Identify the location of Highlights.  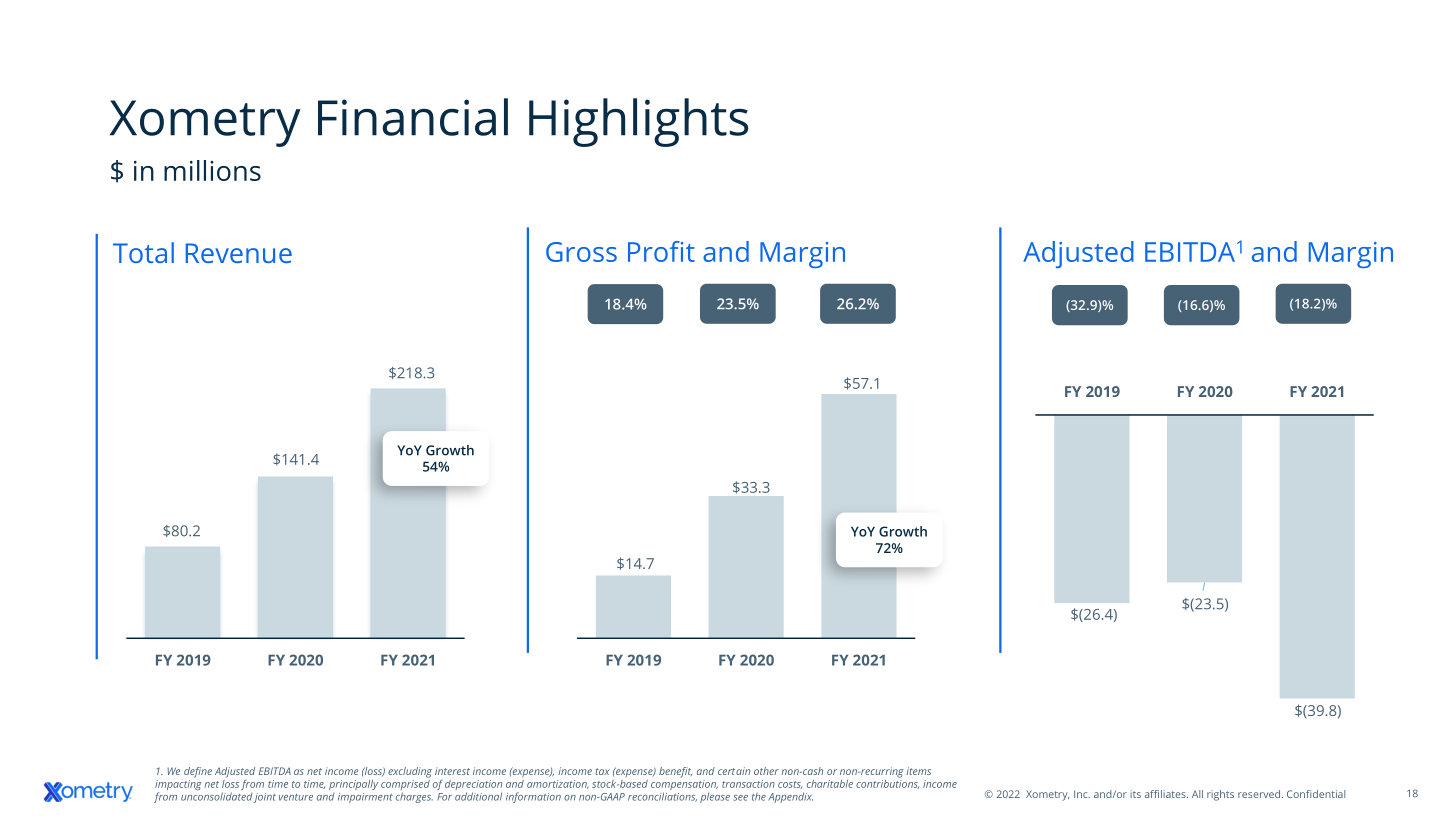
(638, 122).
